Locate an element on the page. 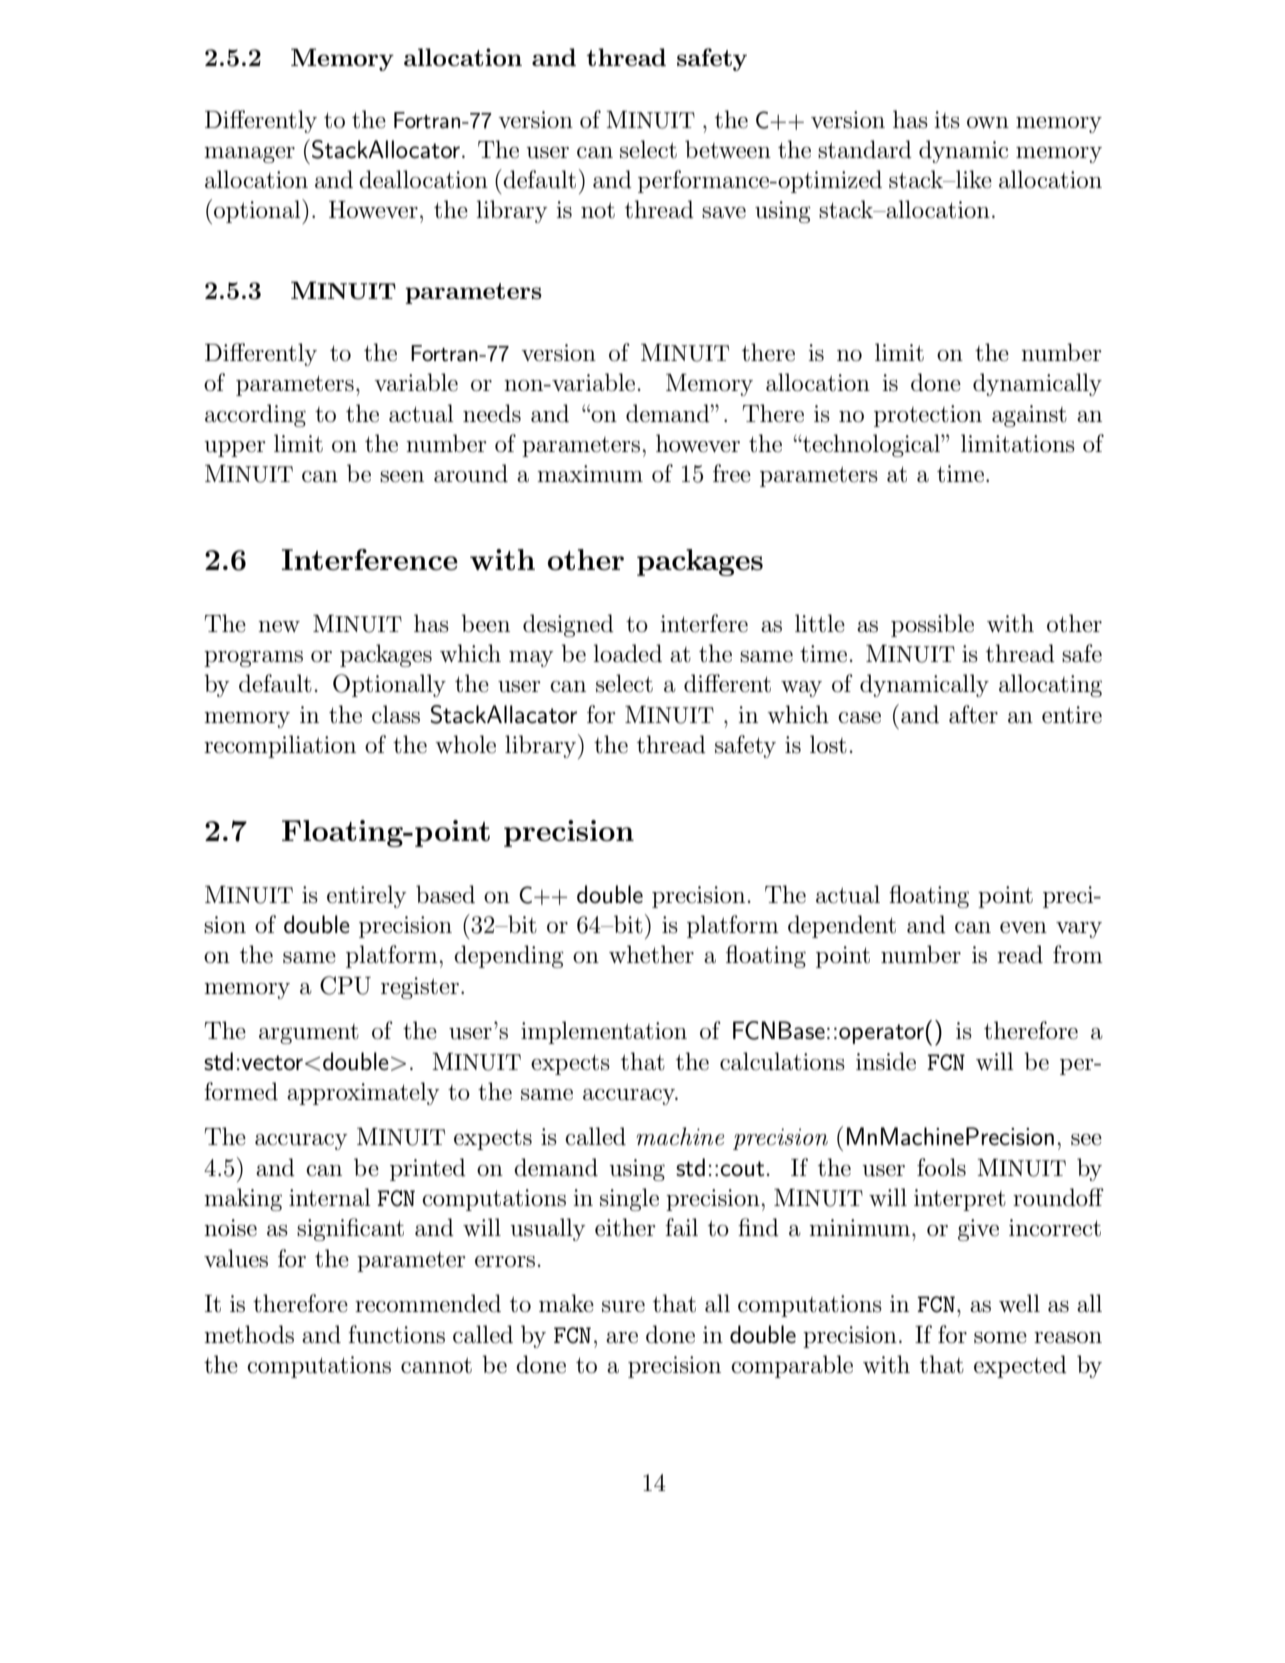 This page has height=1663, width=1285. seen is located at coordinates (402, 477).
